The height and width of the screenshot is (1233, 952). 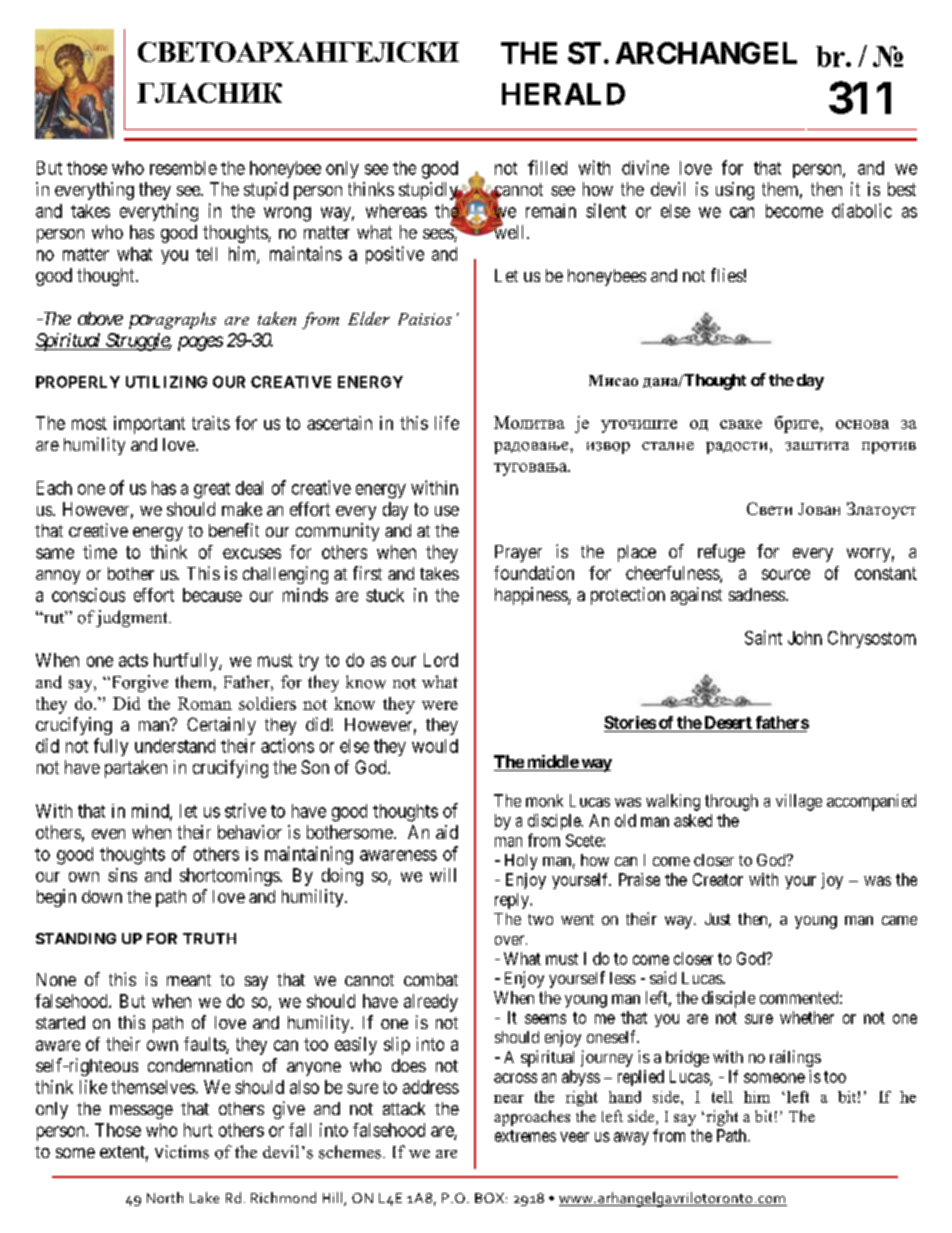 What do you see at coordinates (544, 800) in the screenshot?
I see `monk` at bounding box center [544, 800].
